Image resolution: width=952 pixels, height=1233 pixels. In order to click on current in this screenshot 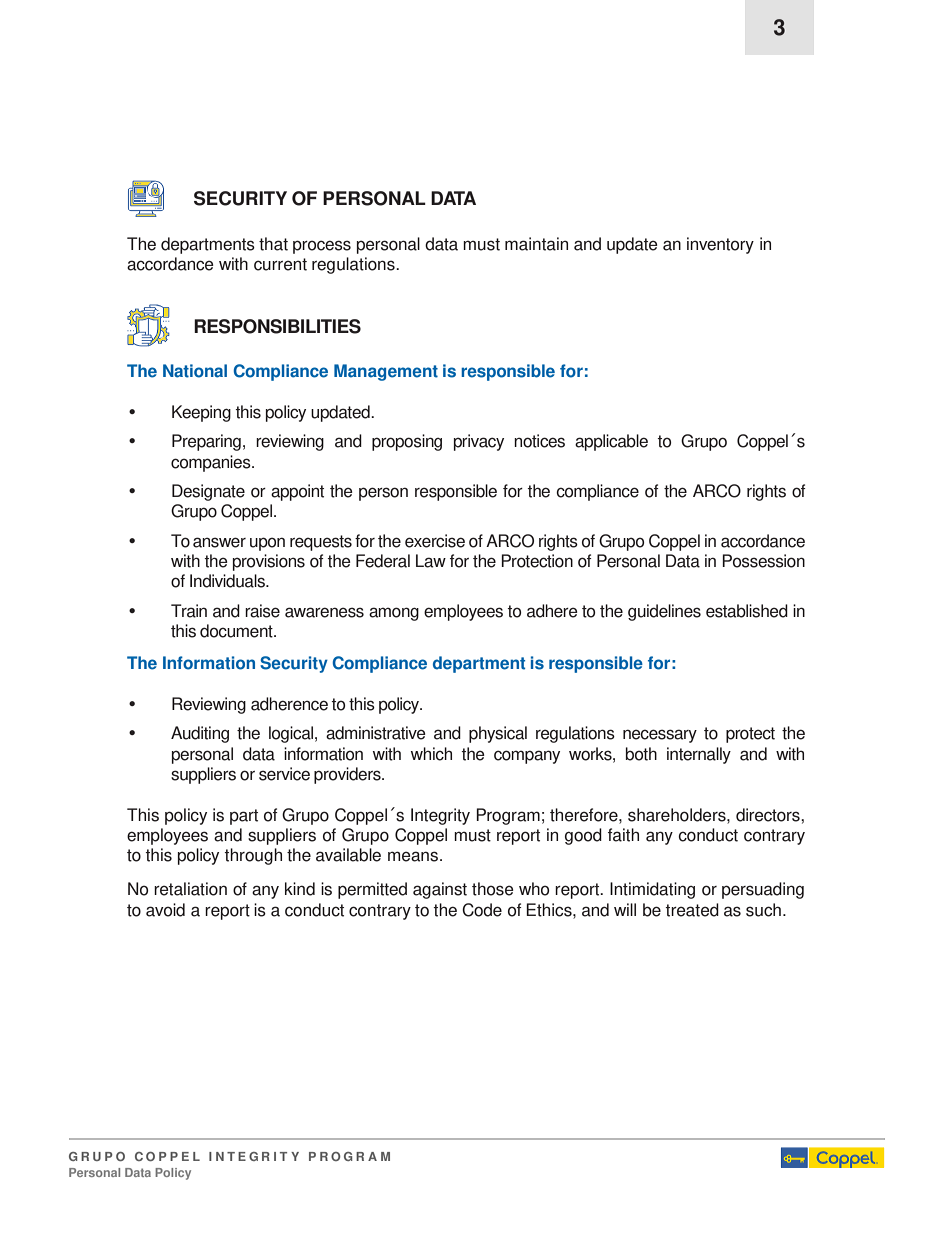, I will do `click(280, 264)`.
